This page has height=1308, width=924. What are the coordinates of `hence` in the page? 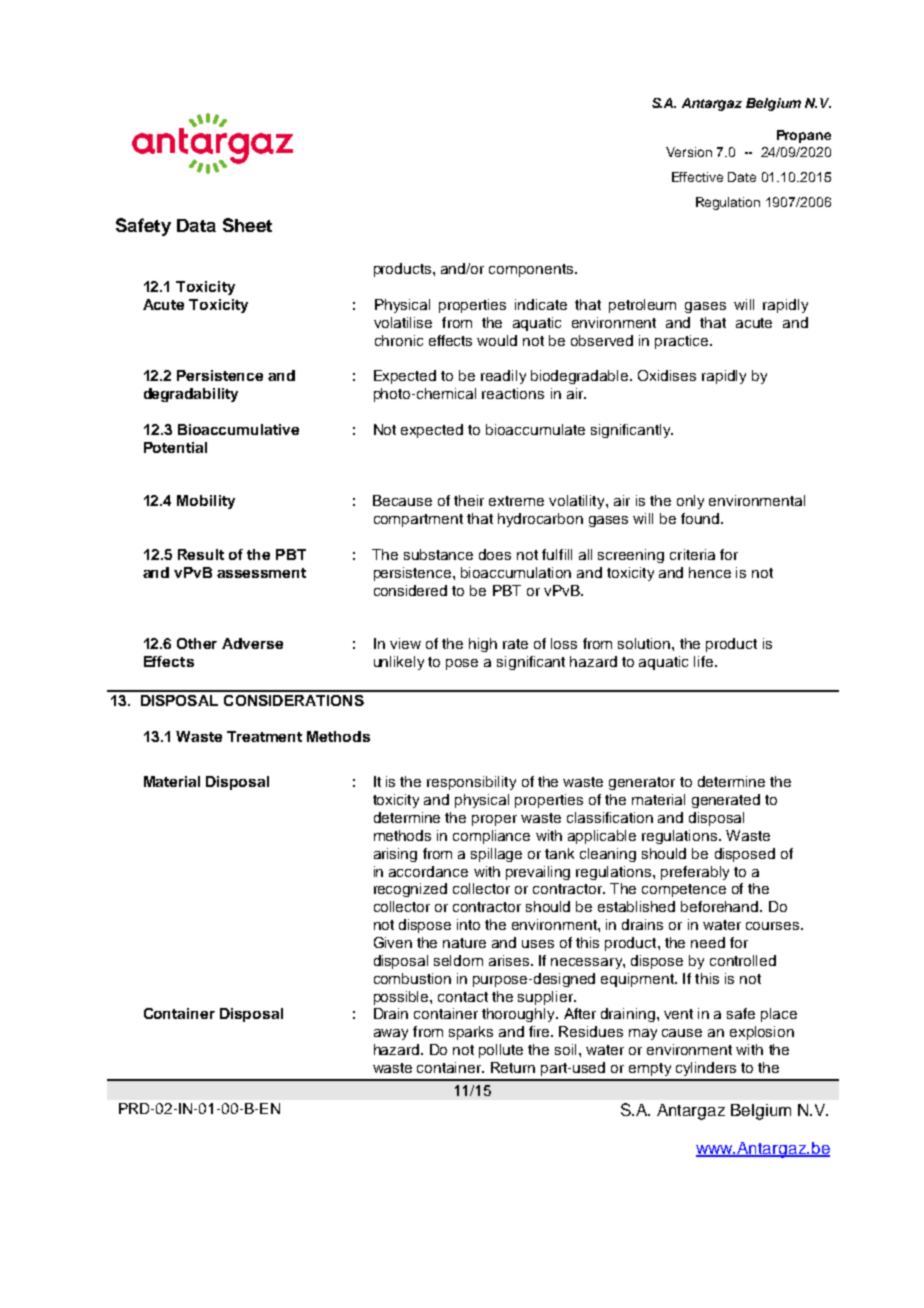 It's located at (710, 572).
